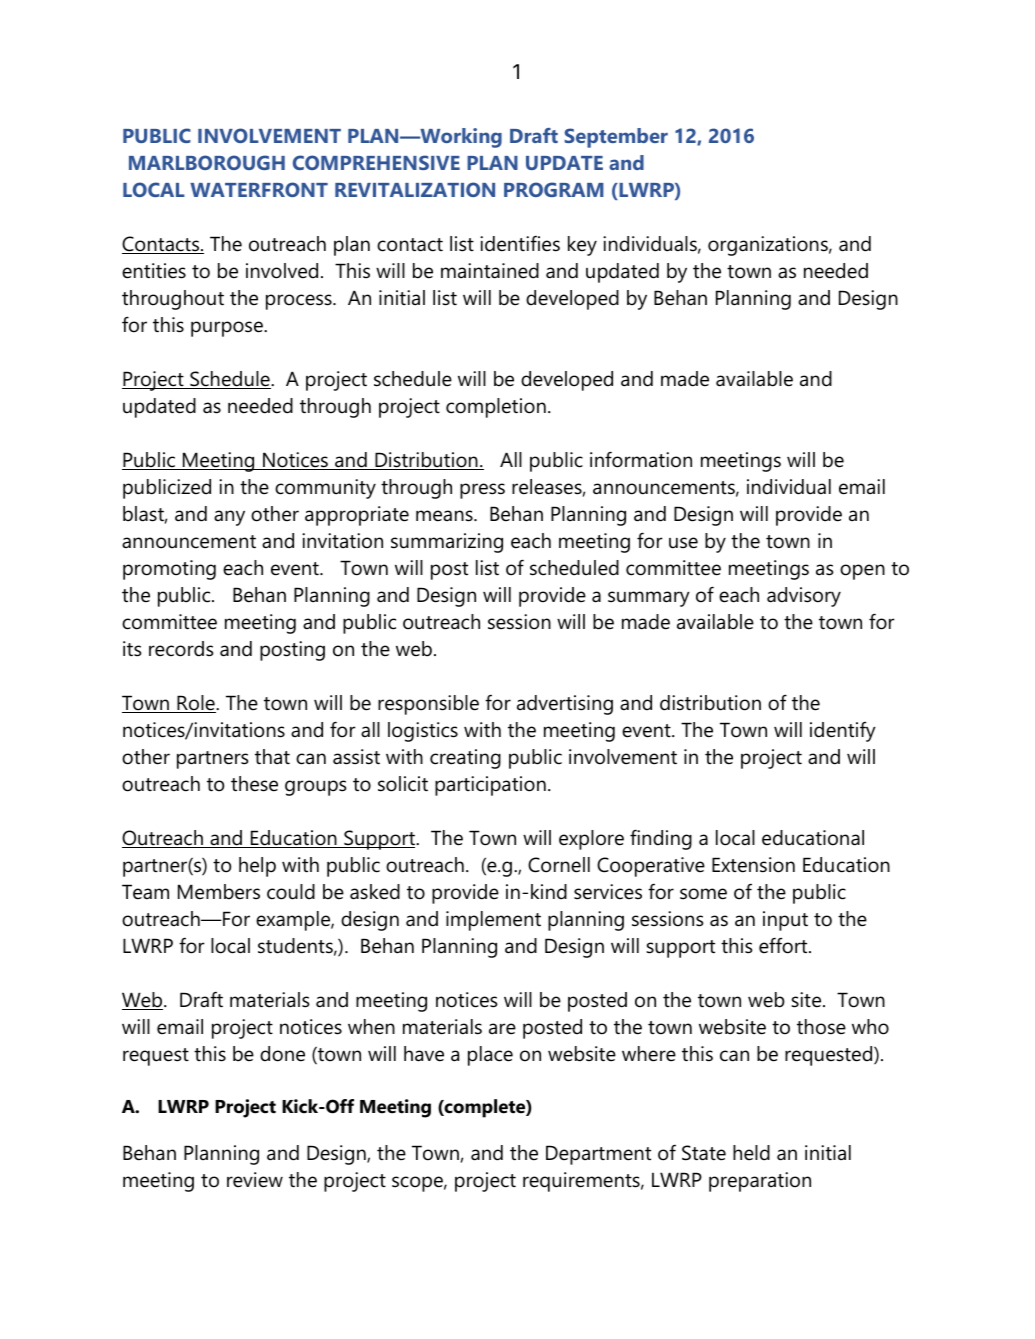 This screenshot has width=1035, height=1339. I want to click on Department, so click(598, 1155).
